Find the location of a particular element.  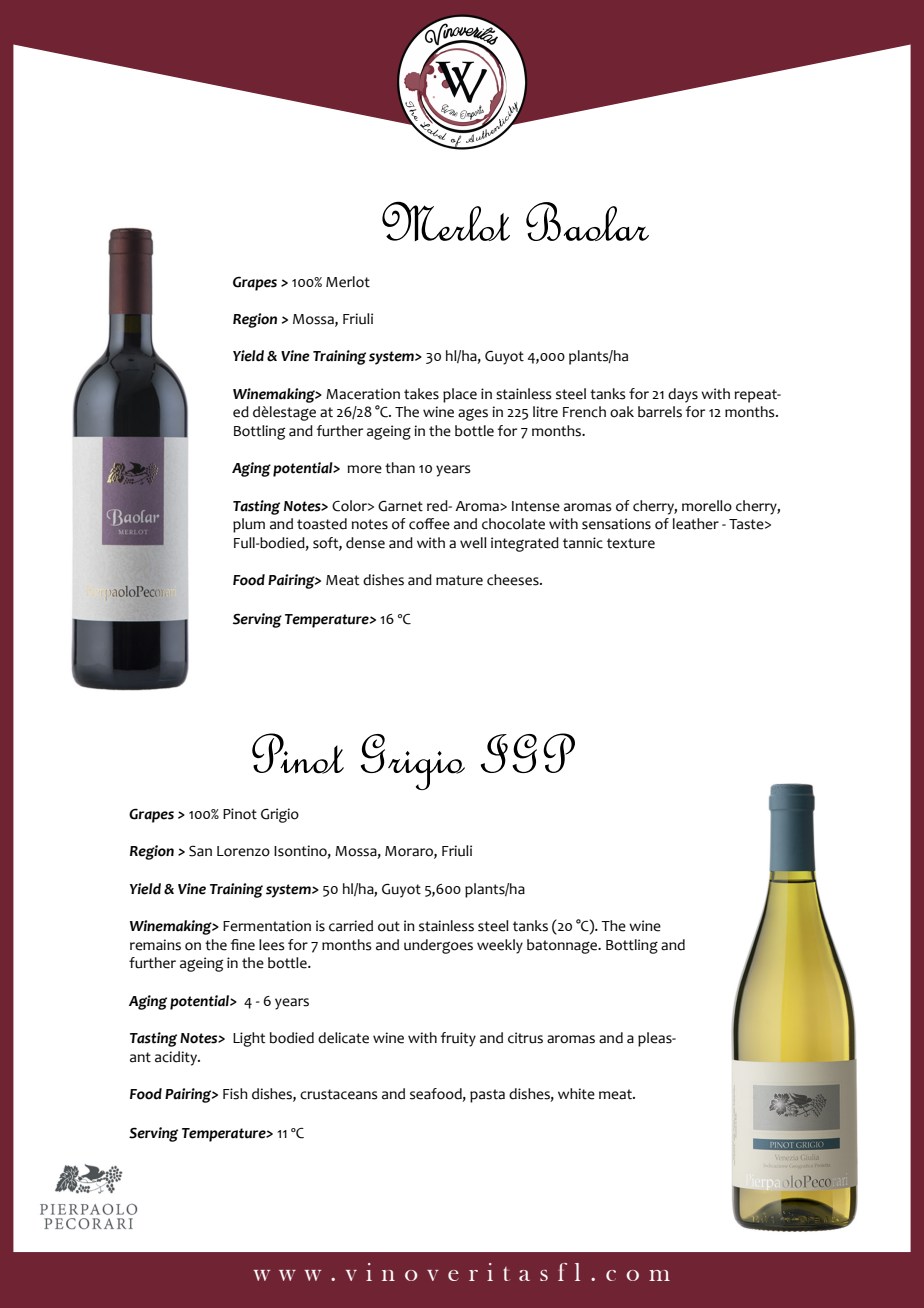

out is located at coordinates (389, 926).
